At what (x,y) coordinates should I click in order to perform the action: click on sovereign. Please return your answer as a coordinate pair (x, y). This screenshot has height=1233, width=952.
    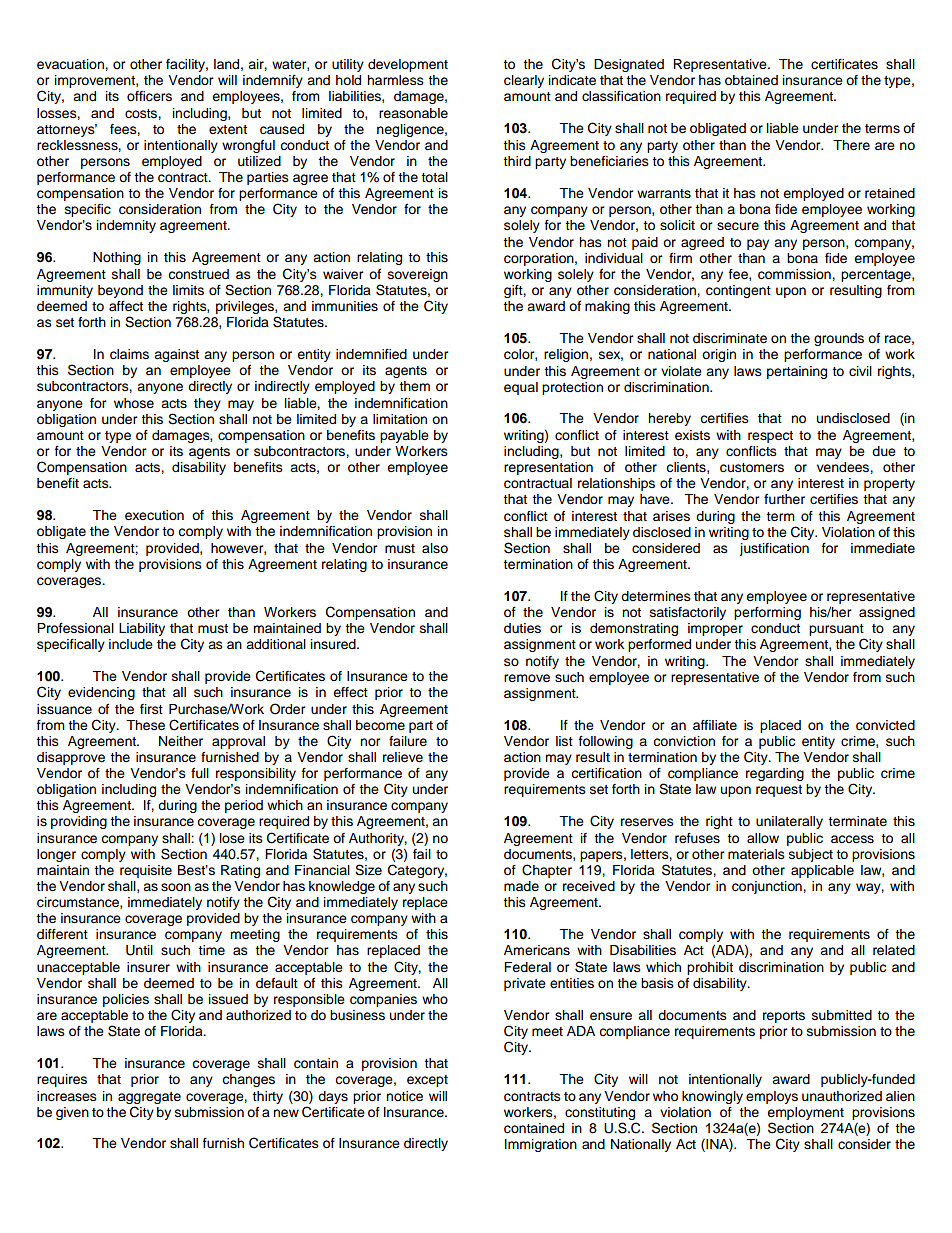
    Looking at the image, I should click on (418, 275).
